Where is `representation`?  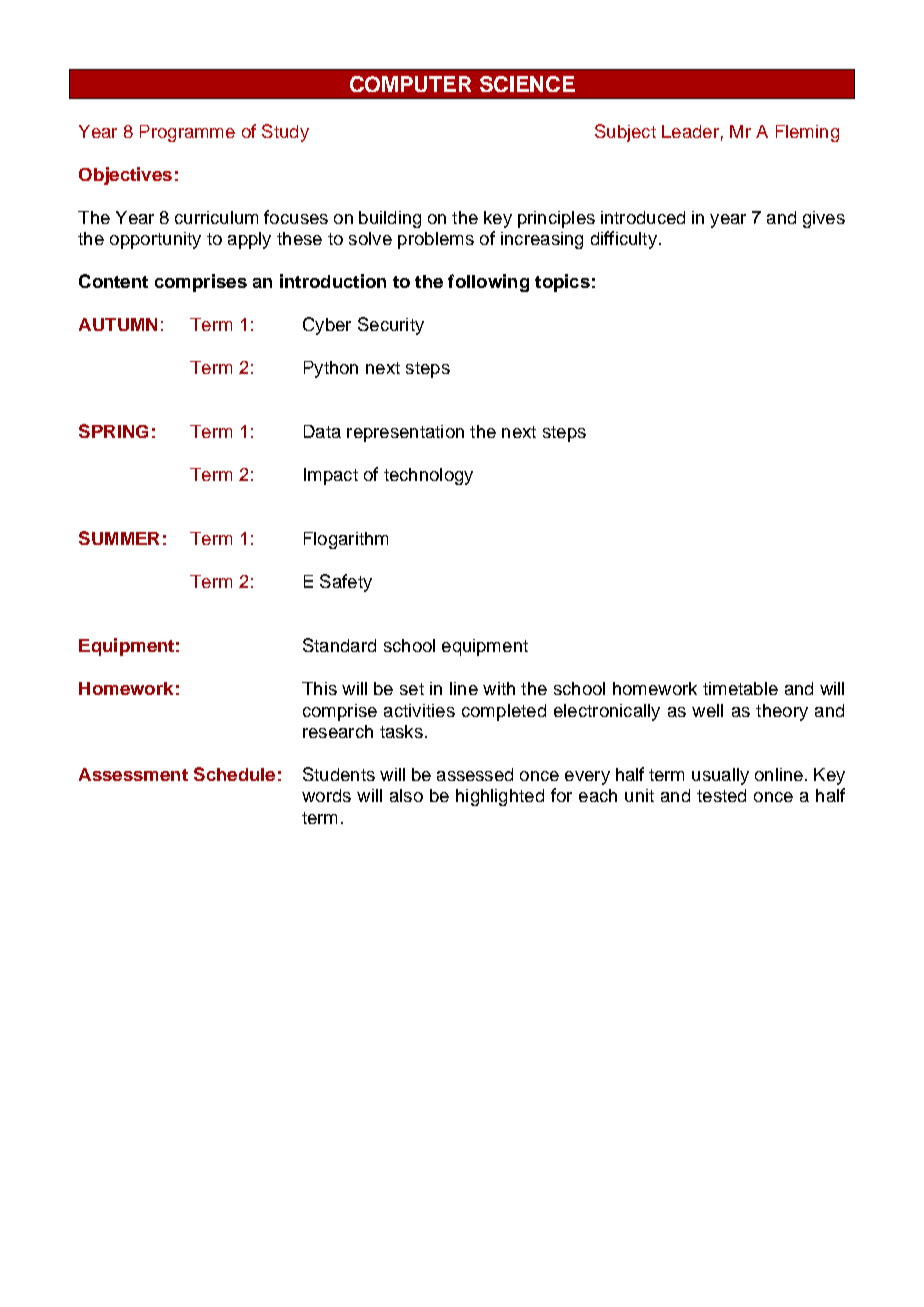
representation is located at coordinates (405, 433).
